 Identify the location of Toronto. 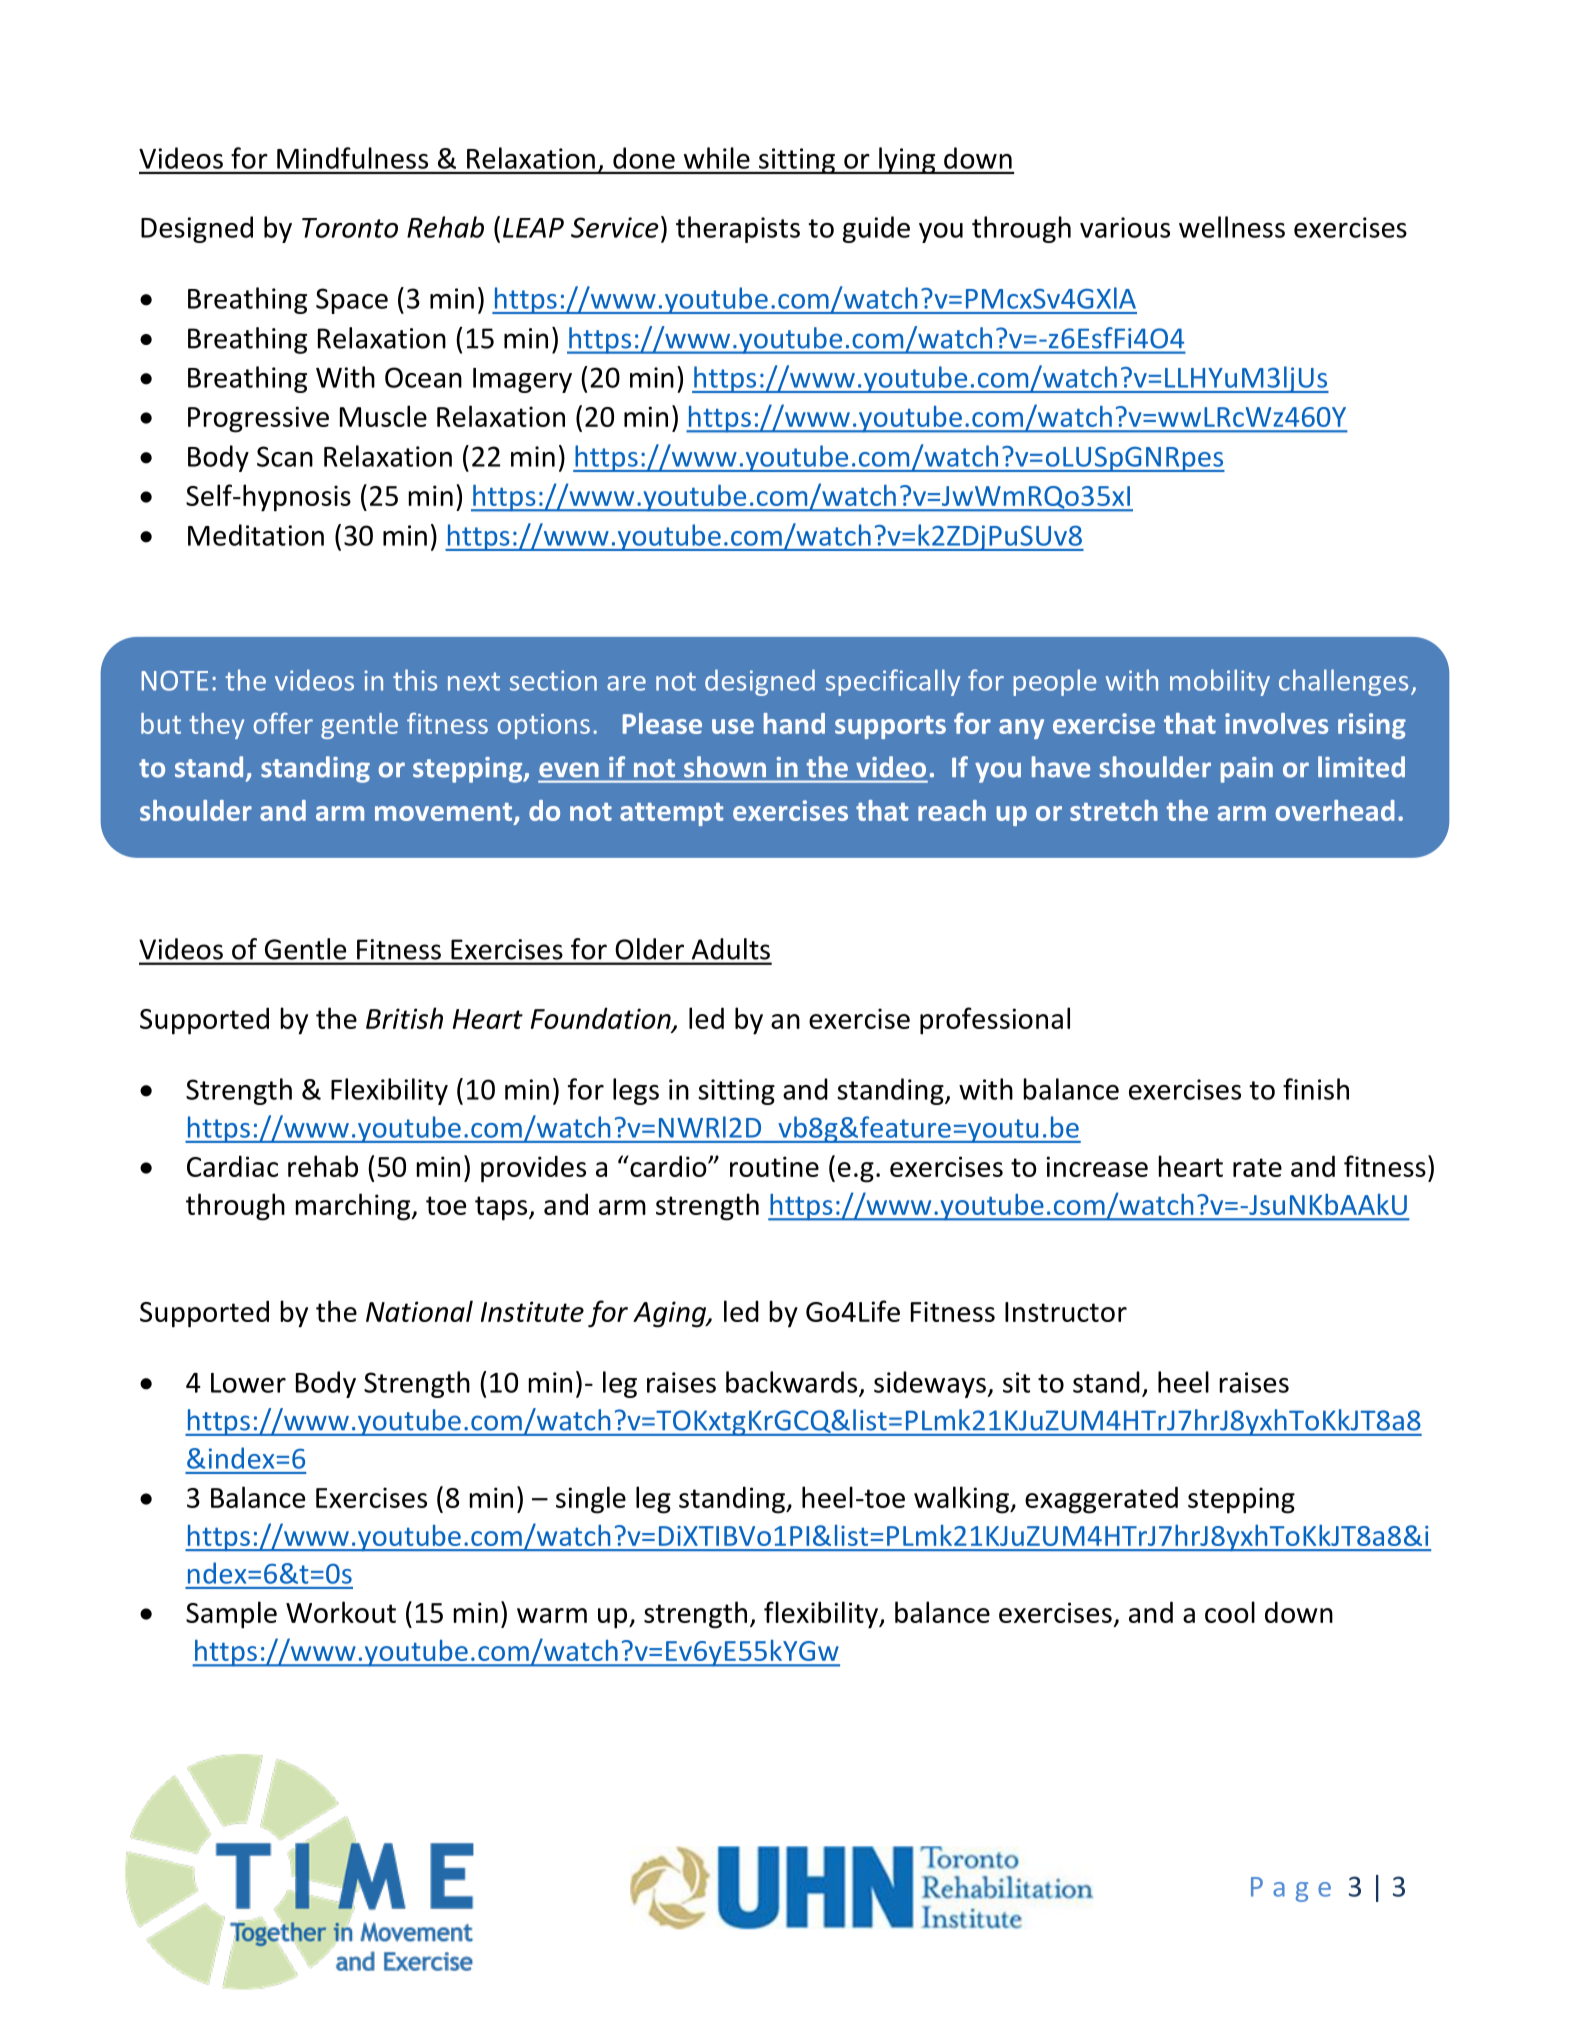
(350, 228).
